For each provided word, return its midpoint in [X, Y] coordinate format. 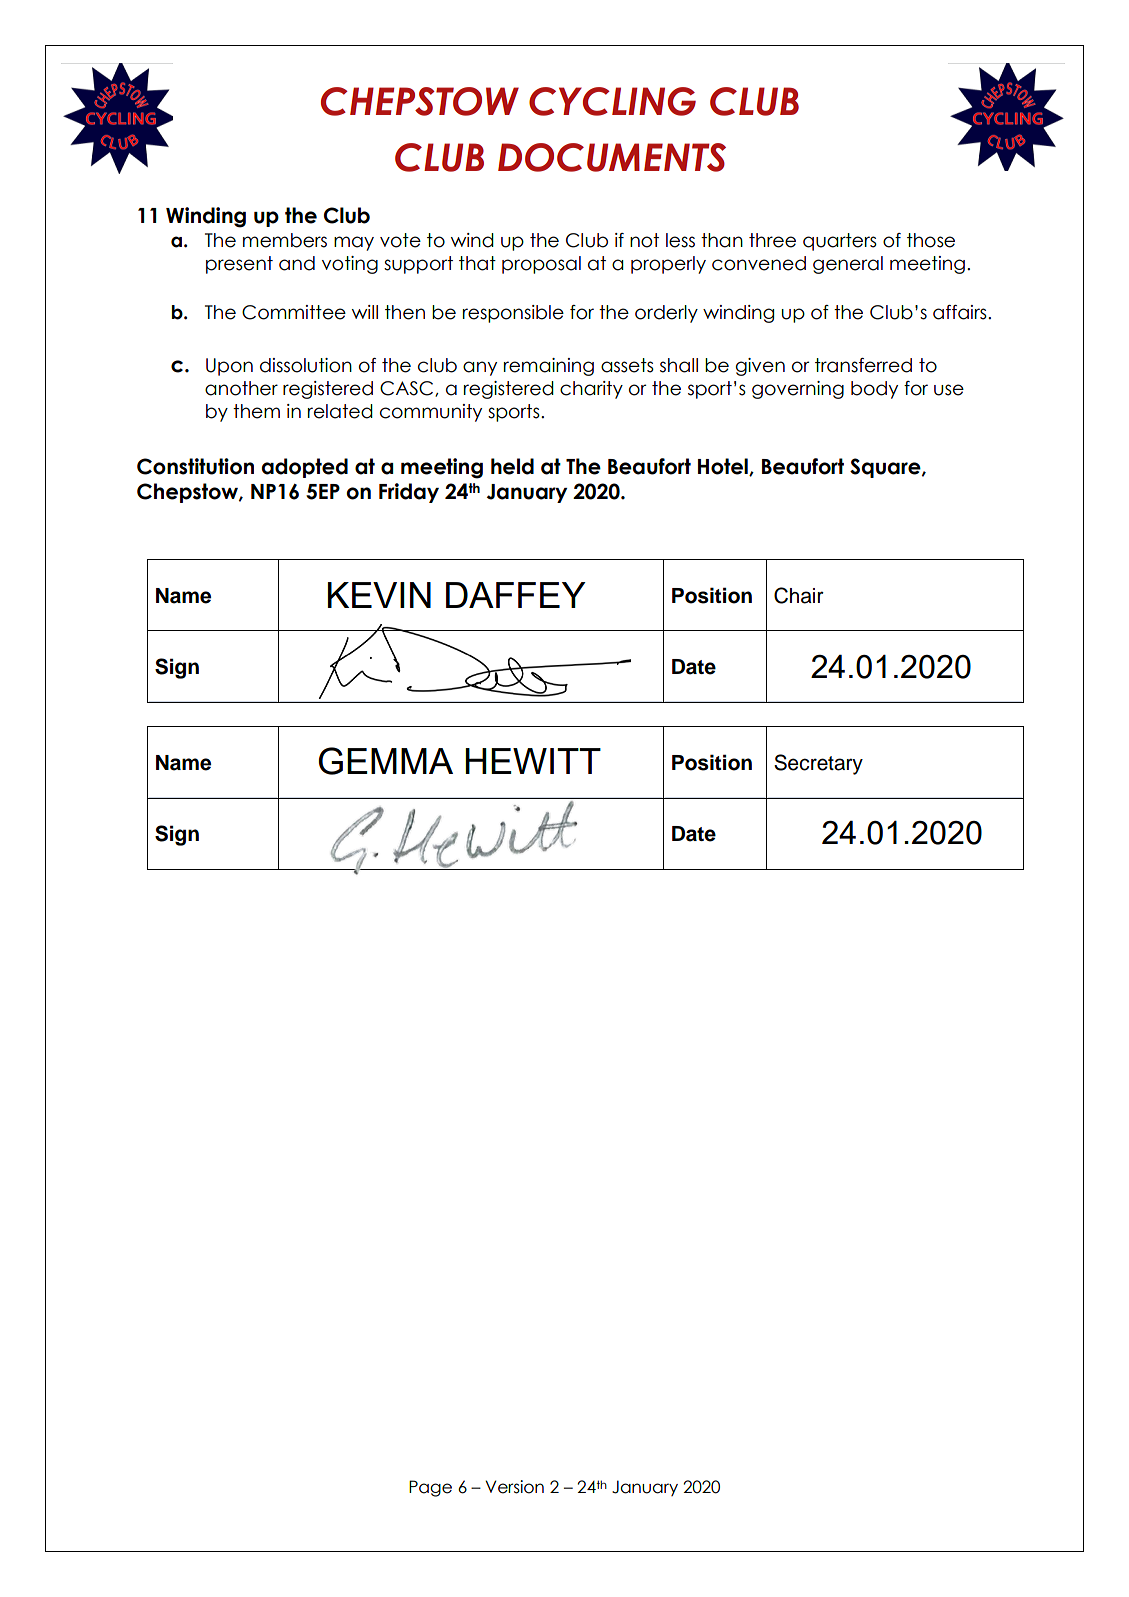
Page [430, 1488]
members [285, 240]
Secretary [818, 764]
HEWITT [533, 761]
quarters [840, 242]
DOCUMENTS [612, 157]
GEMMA [386, 761]
